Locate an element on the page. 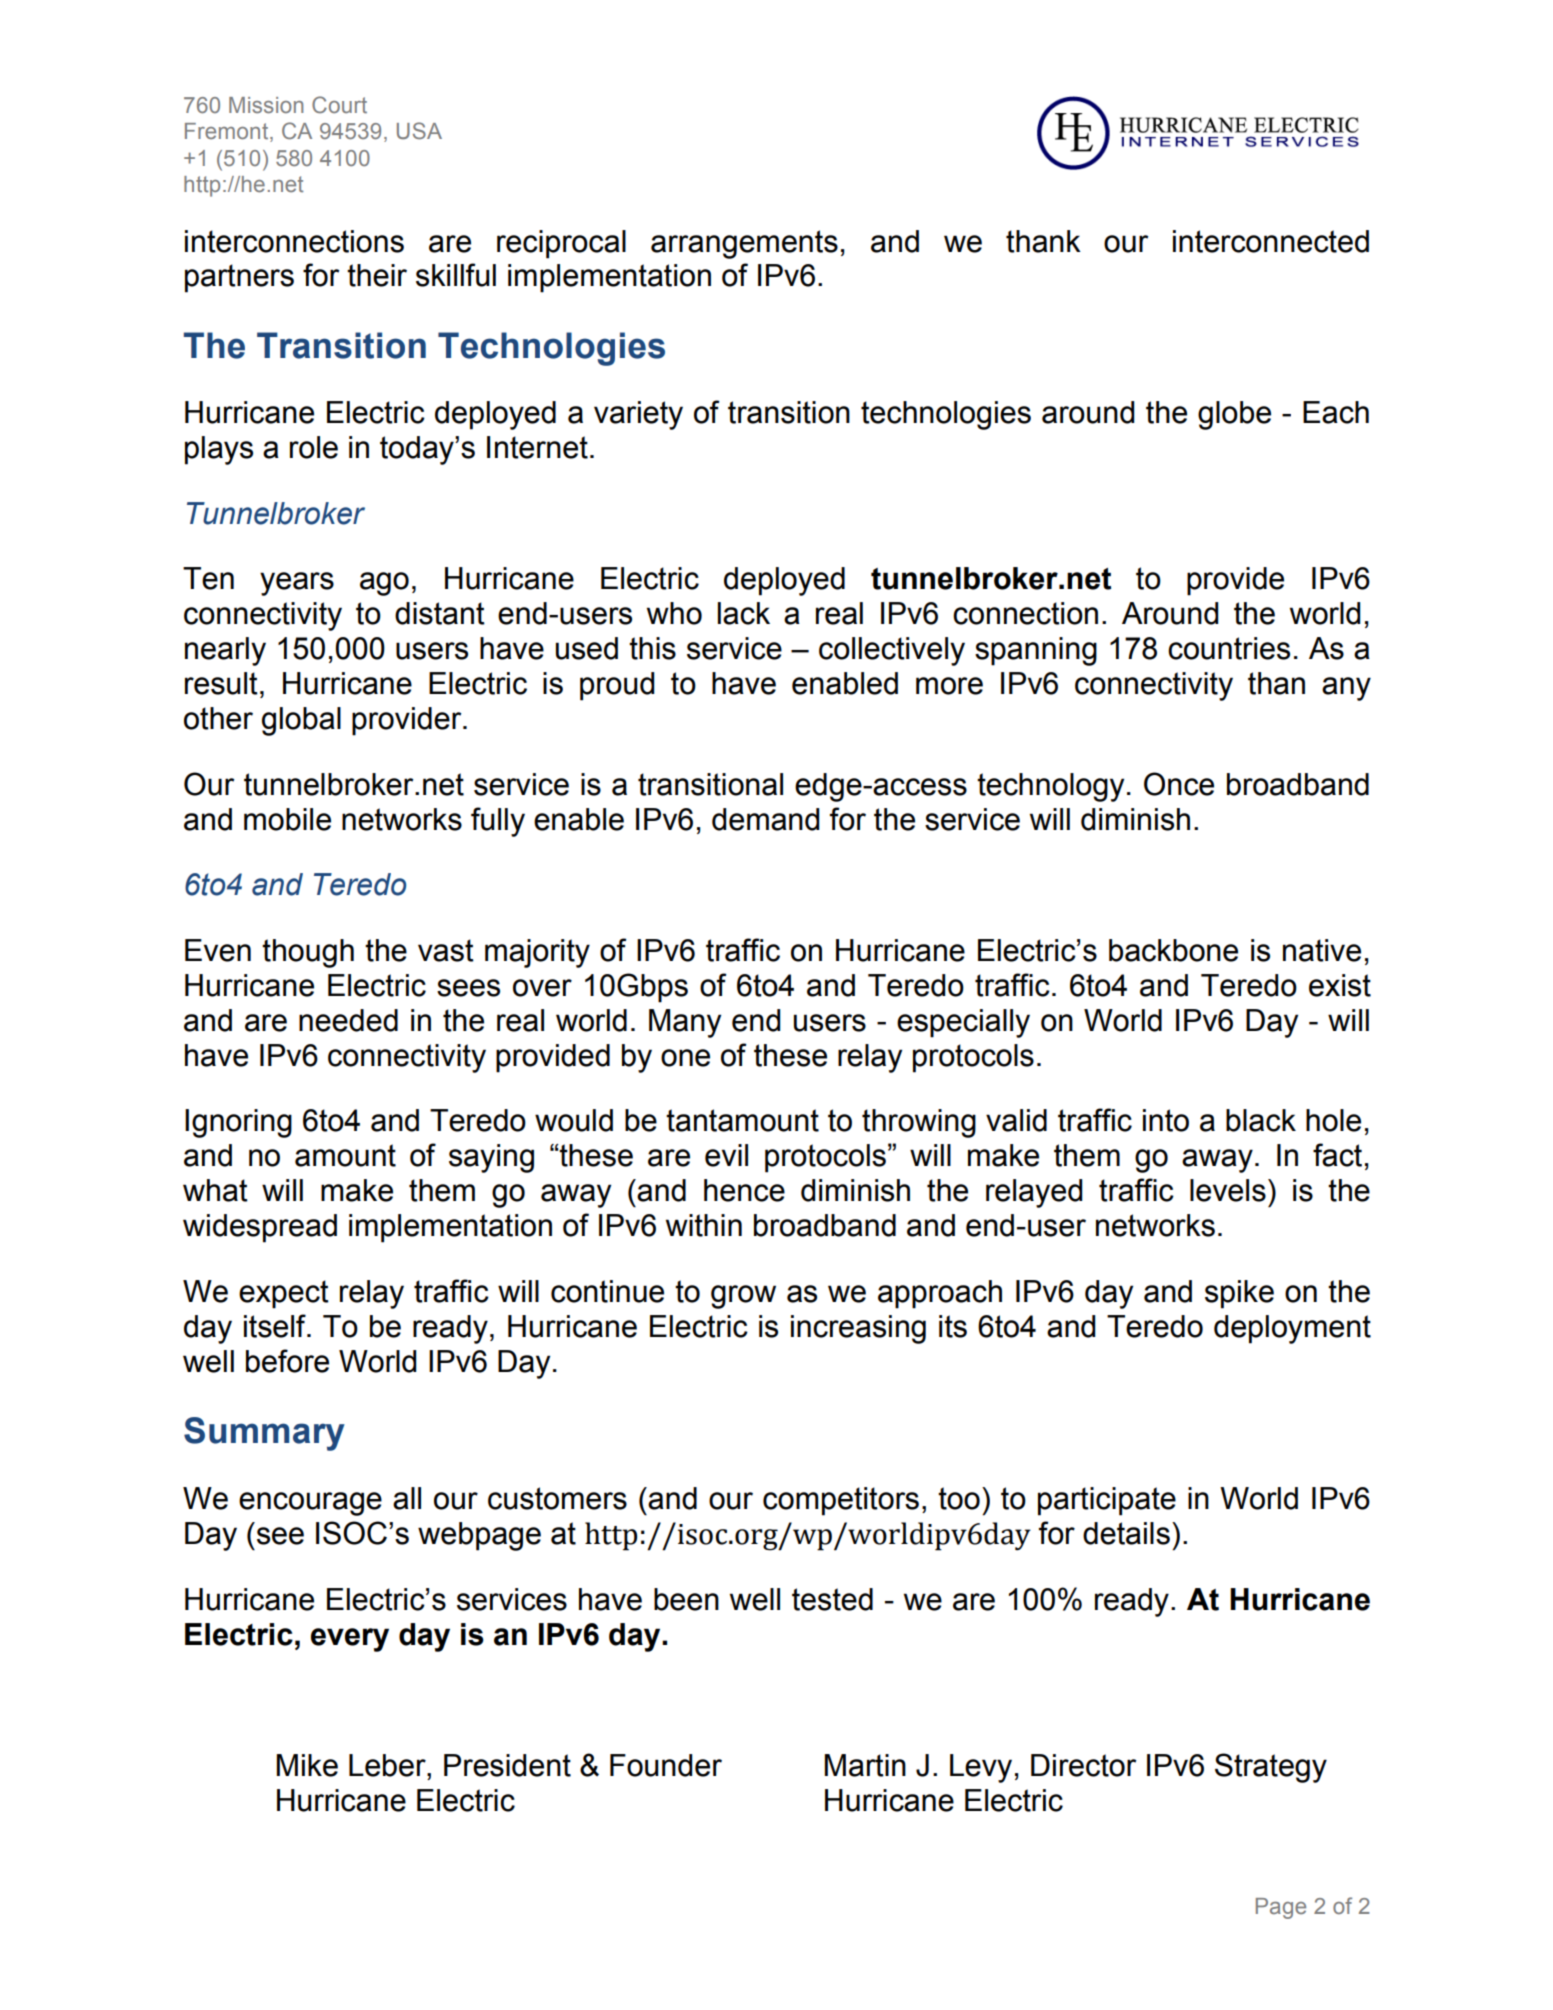  though is located at coordinates (308, 953).
